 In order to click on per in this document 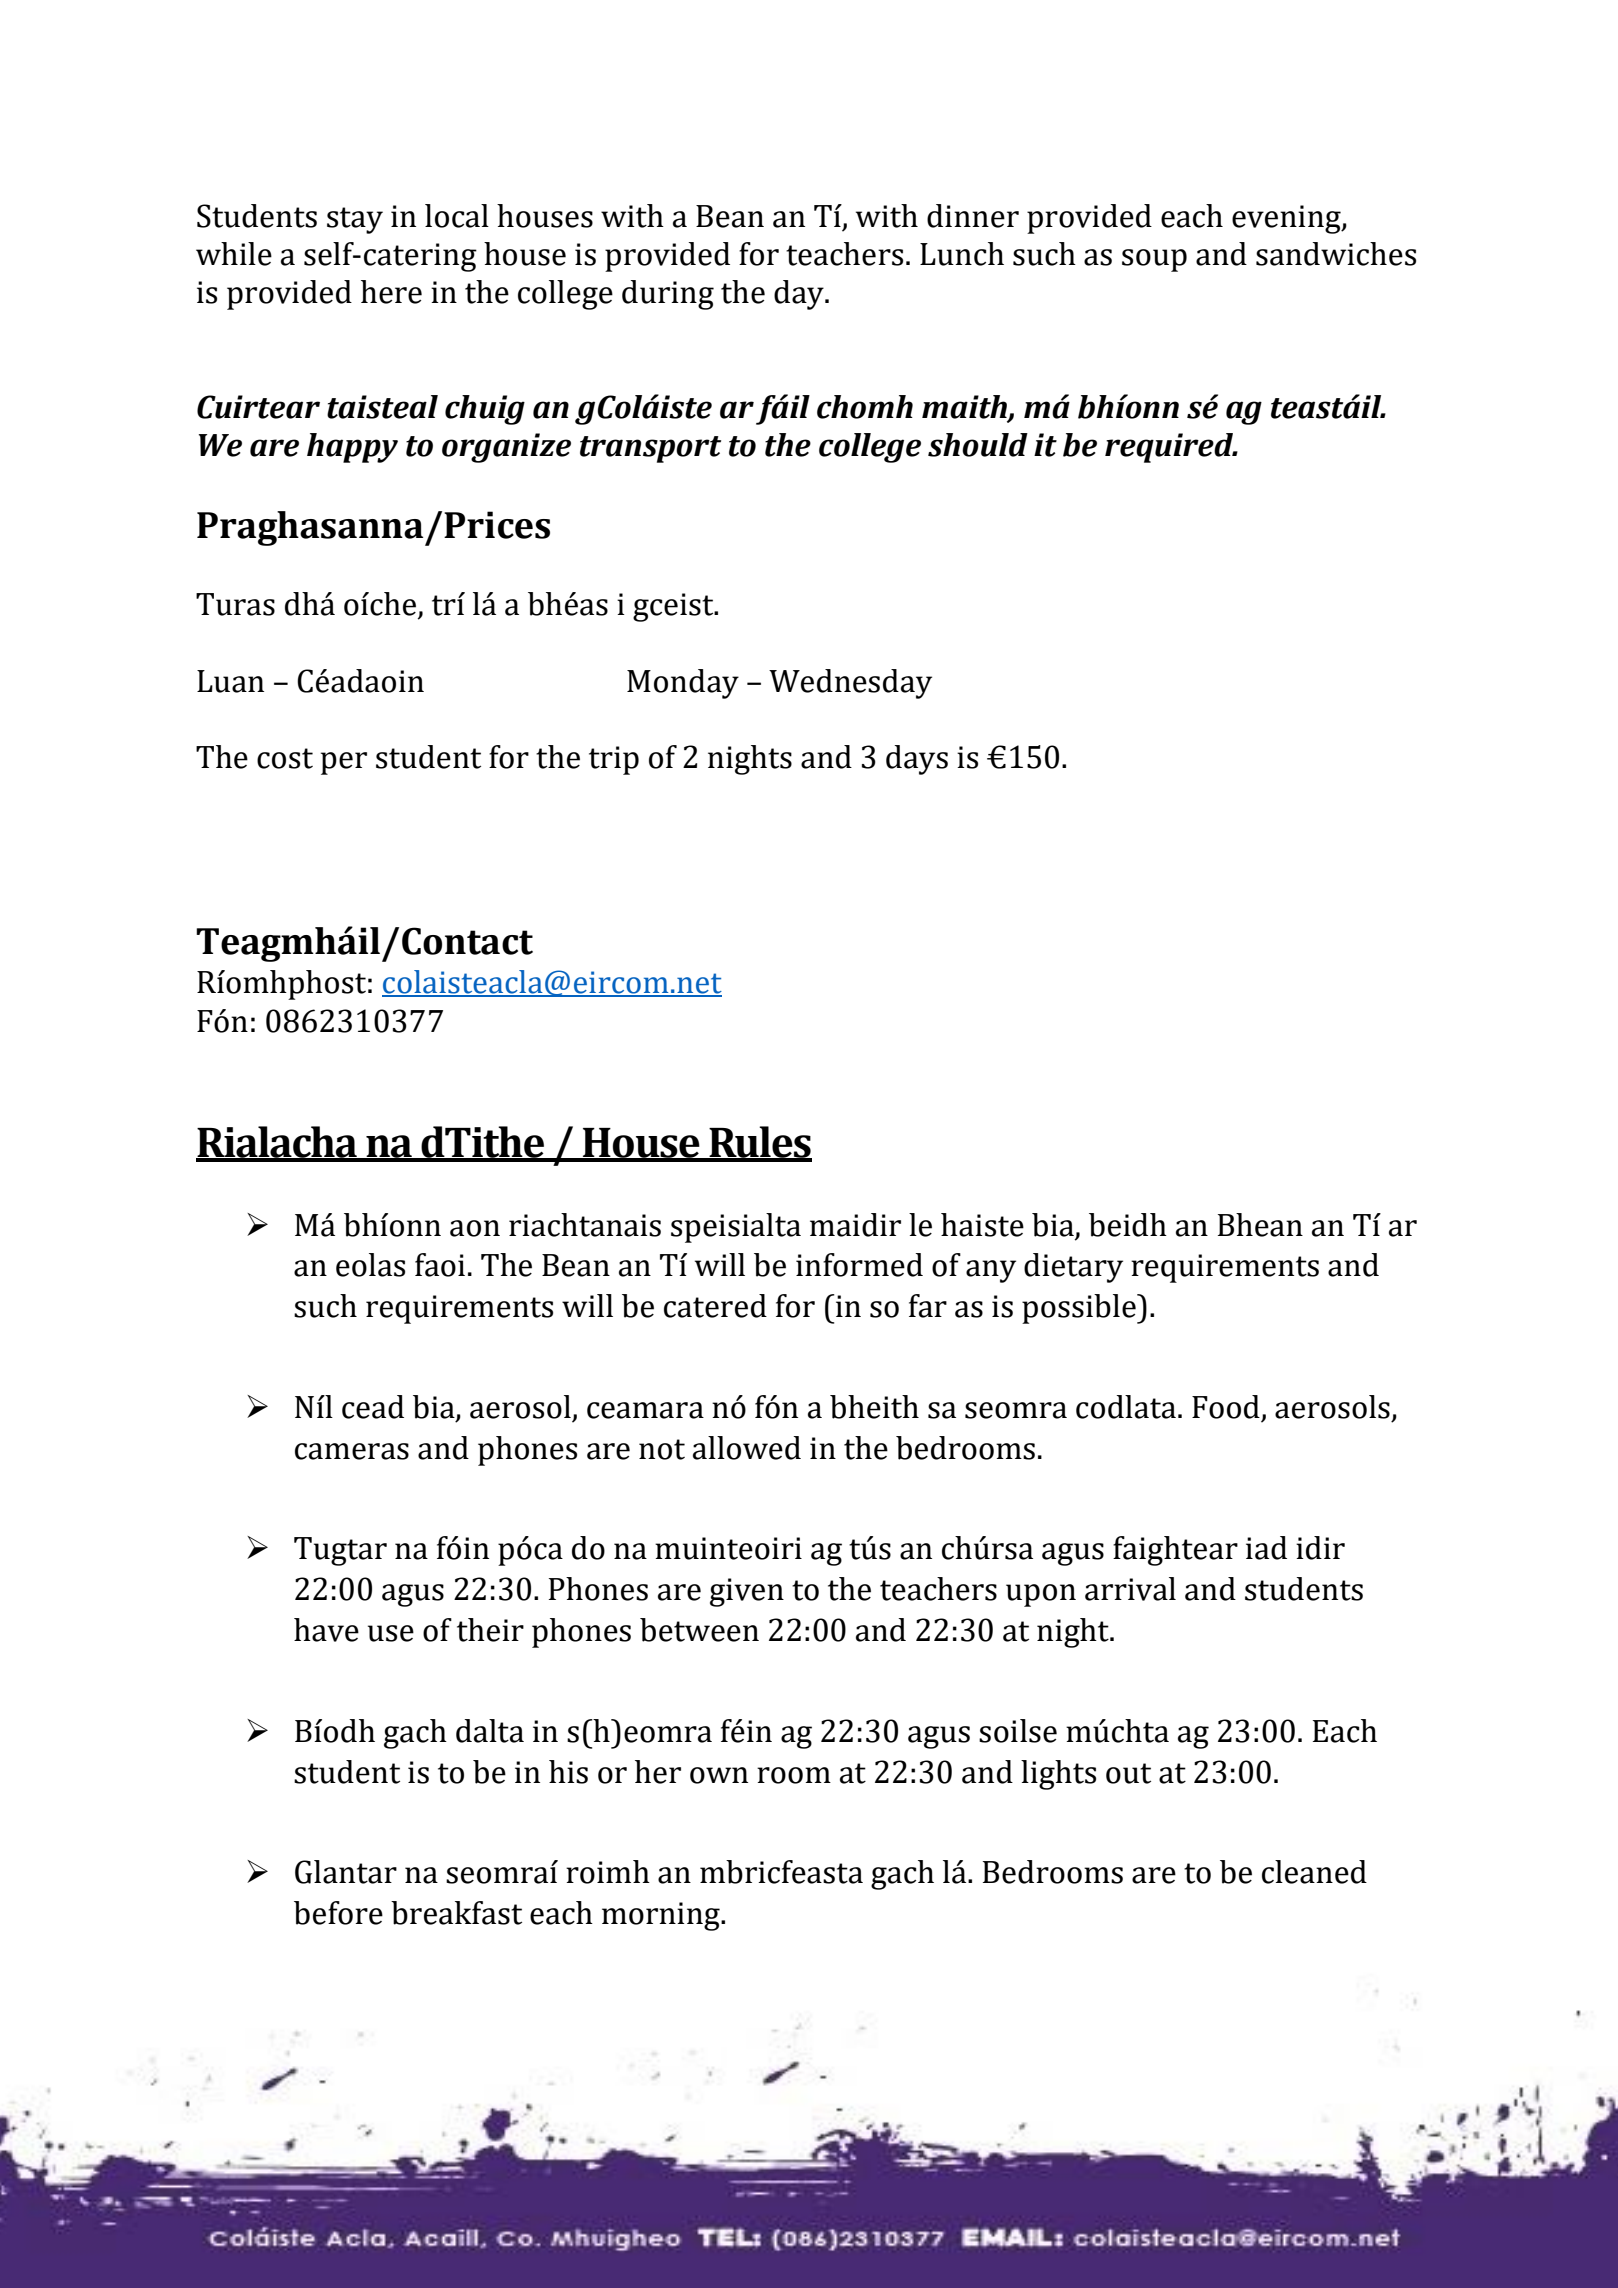, I will do `click(344, 763)`.
